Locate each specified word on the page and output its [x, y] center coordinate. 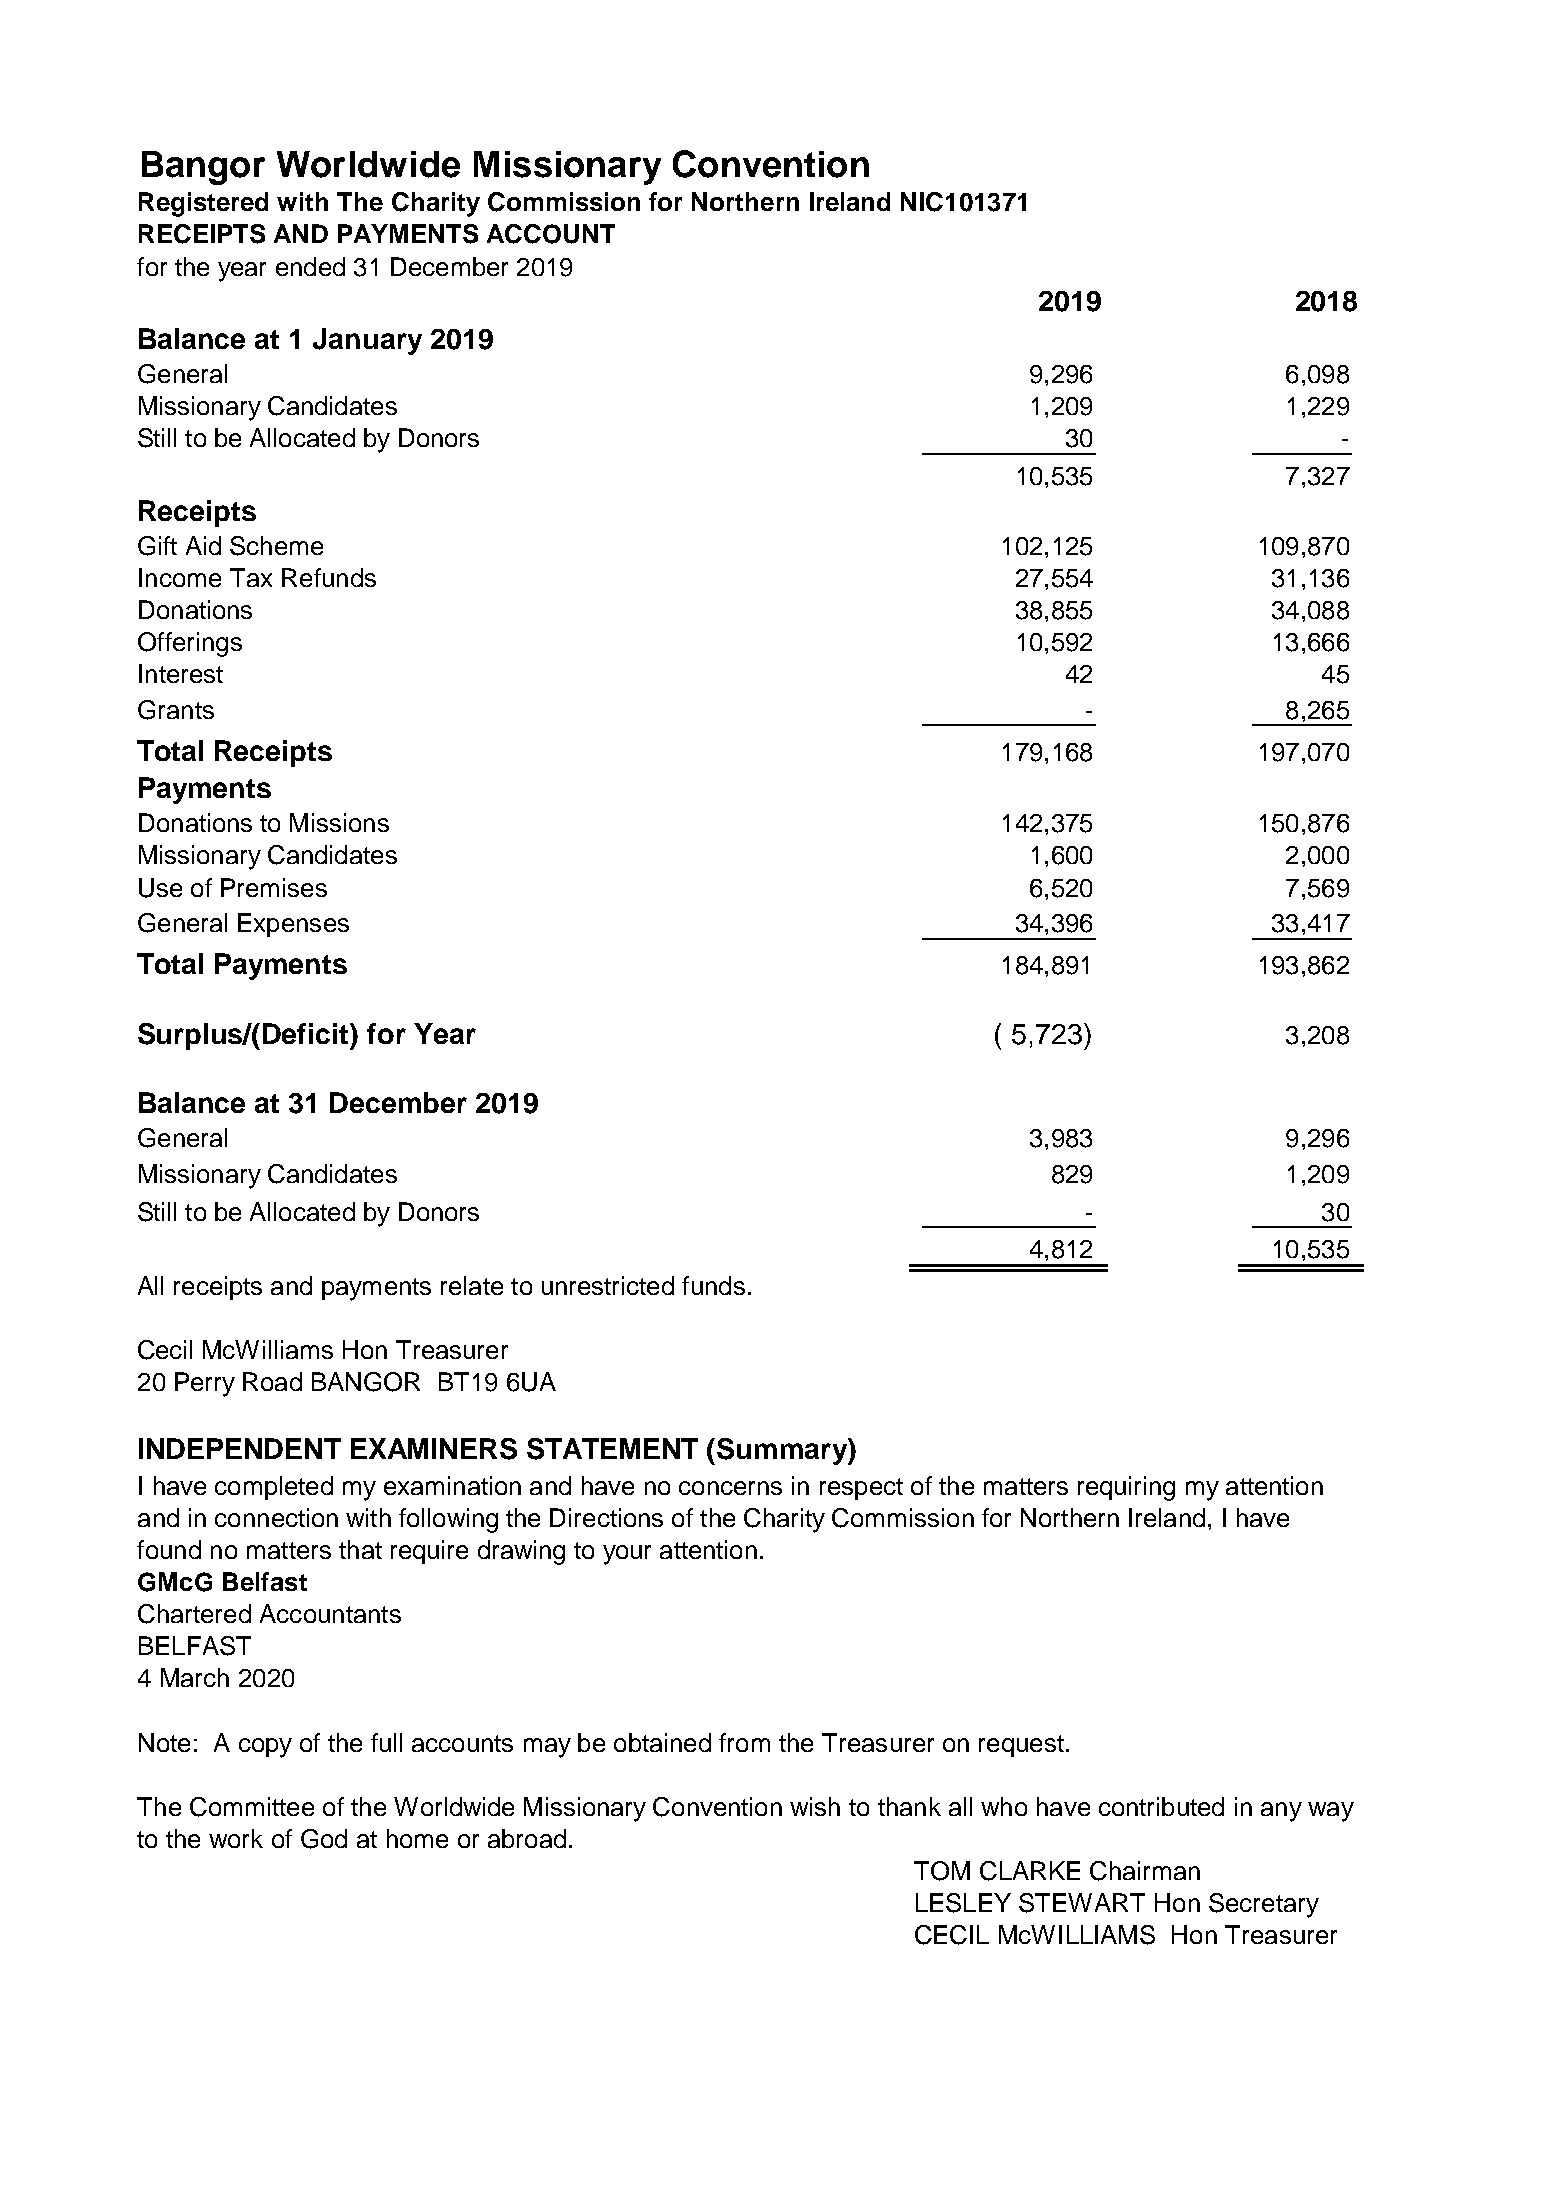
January [367, 341]
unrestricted [608, 1285]
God [324, 1839]
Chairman [1145, 1871]
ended [310, 266]
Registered [203, 204]
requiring [1126, 1488]
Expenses [293, 925]
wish [815, 1806]
